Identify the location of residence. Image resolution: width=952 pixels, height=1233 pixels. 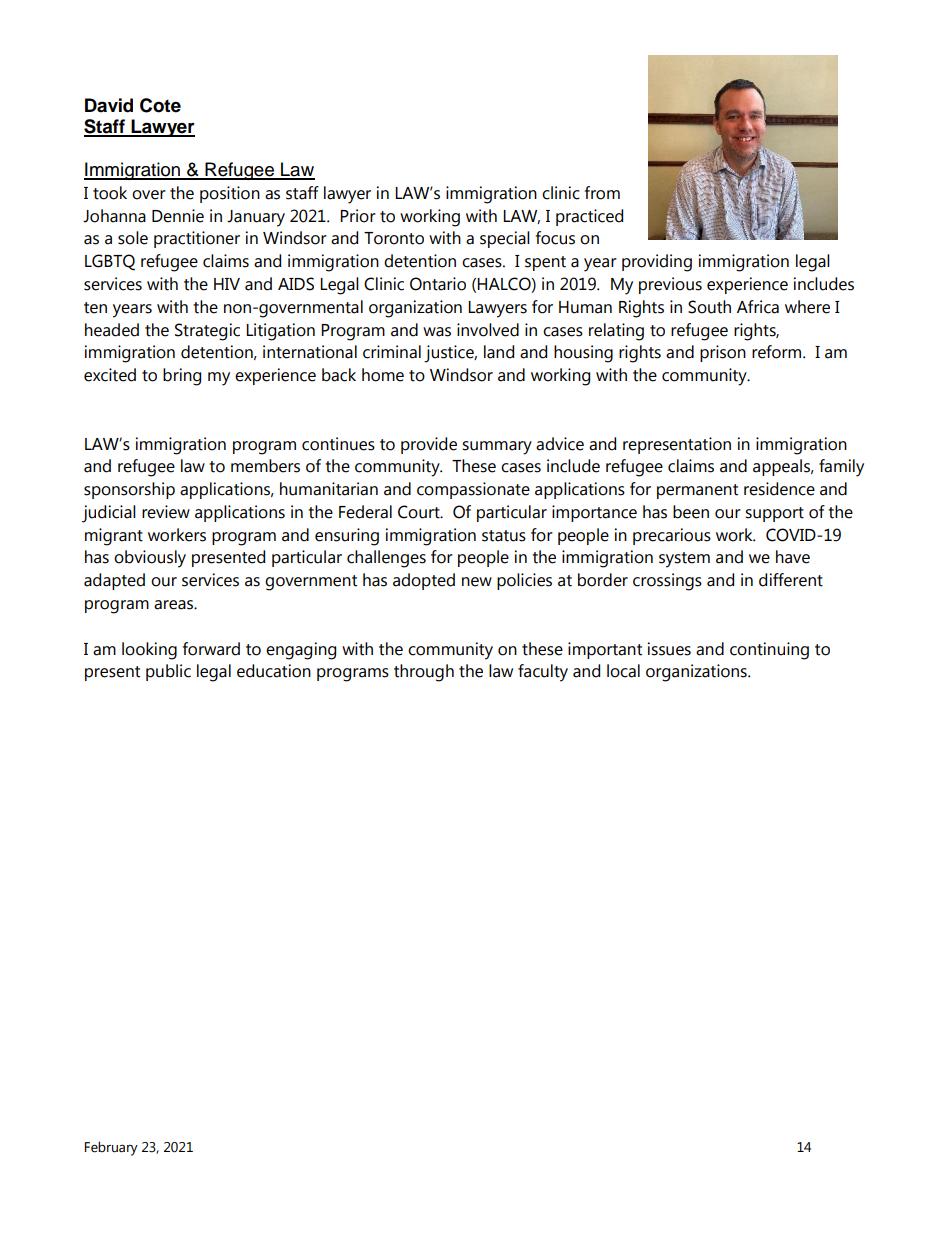
(779, 489).
